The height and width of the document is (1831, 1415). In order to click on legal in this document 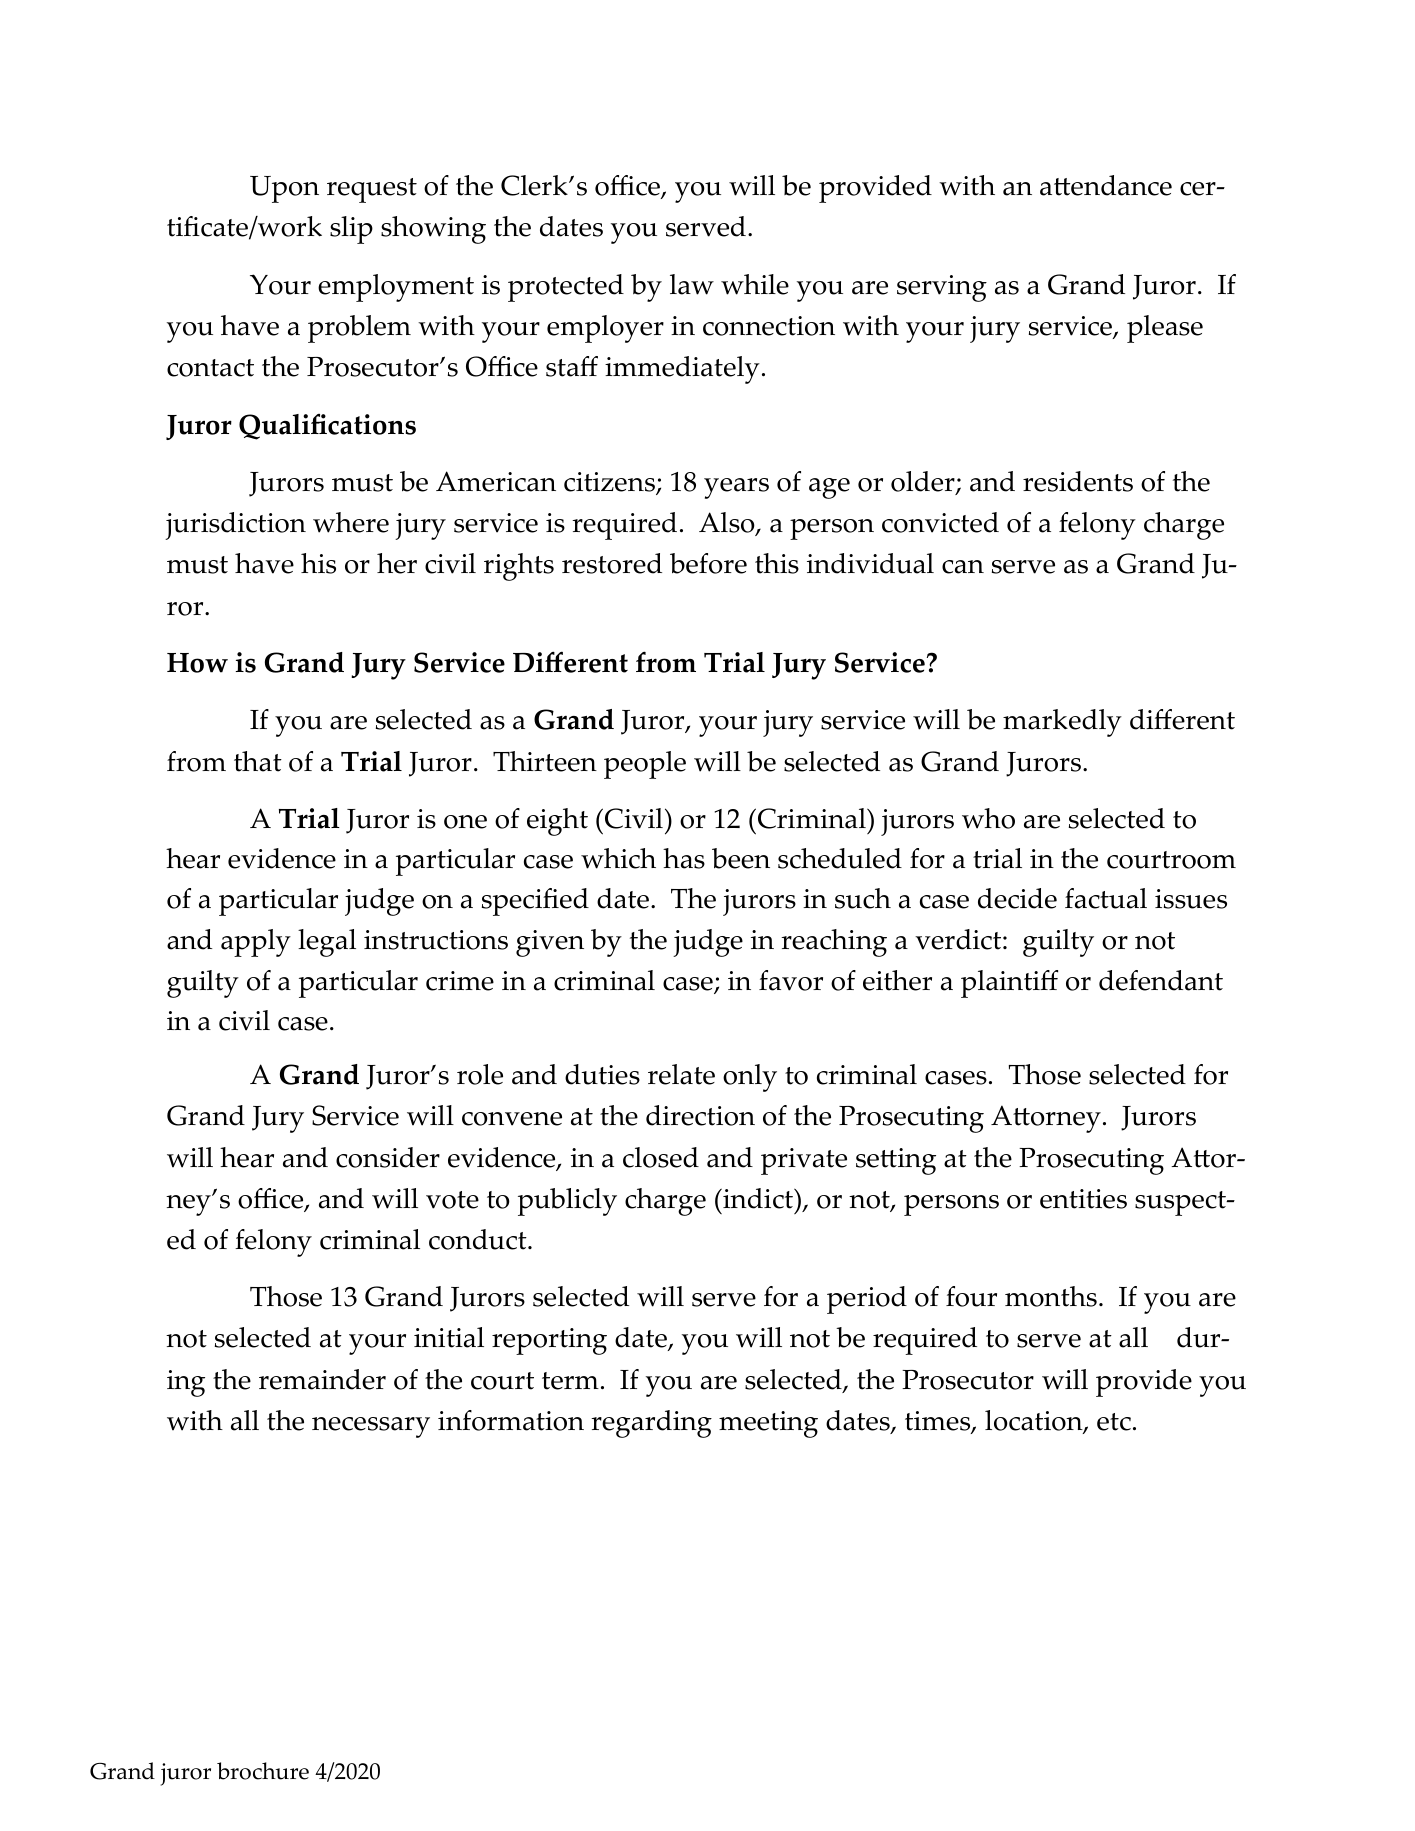, I will do `click(327, 943)`.
